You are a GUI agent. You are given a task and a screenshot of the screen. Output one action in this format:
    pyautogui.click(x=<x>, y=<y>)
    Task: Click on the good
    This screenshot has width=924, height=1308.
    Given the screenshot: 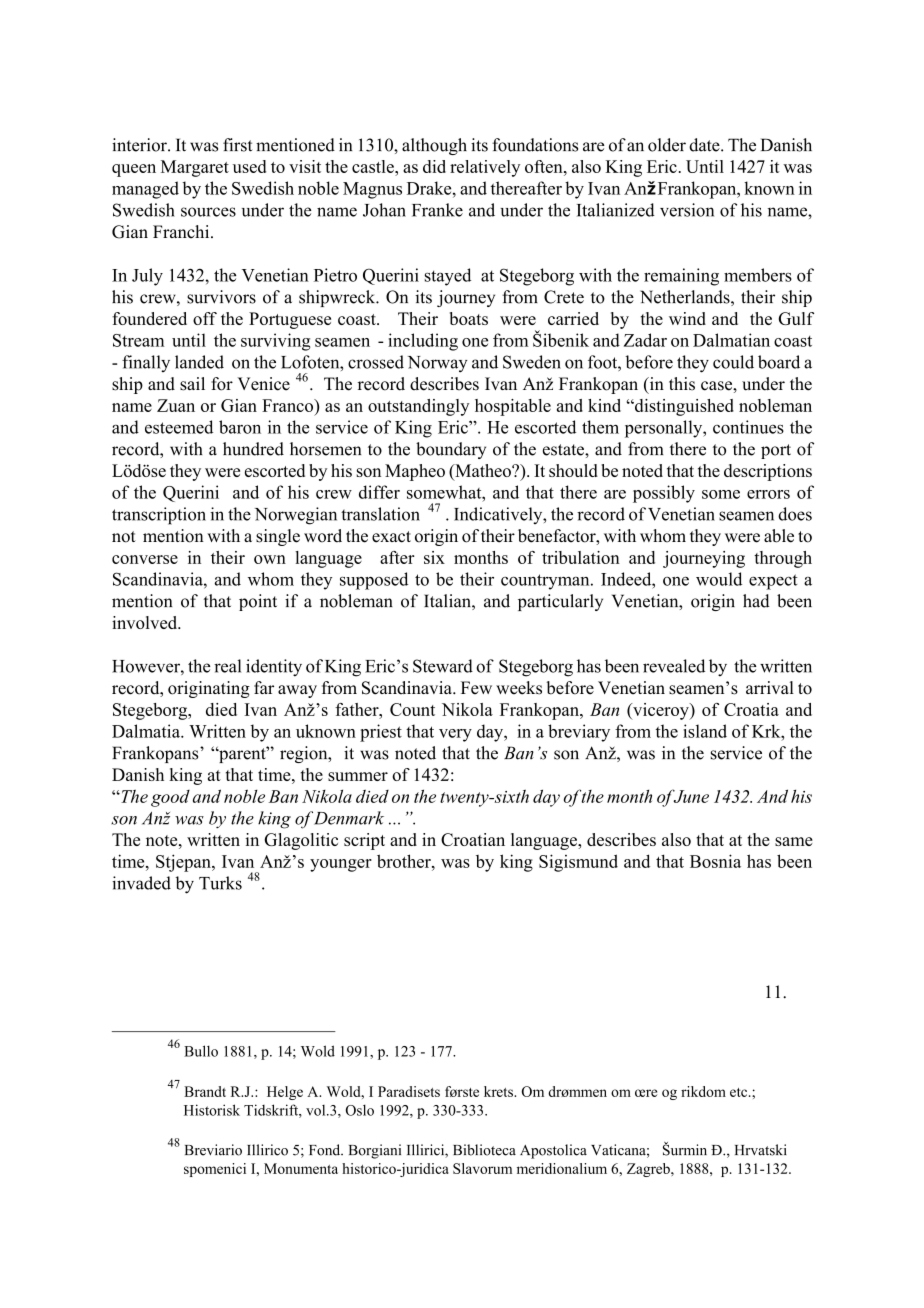 What is the action you would take?
    pyautogui.click(x=170, y=798)
